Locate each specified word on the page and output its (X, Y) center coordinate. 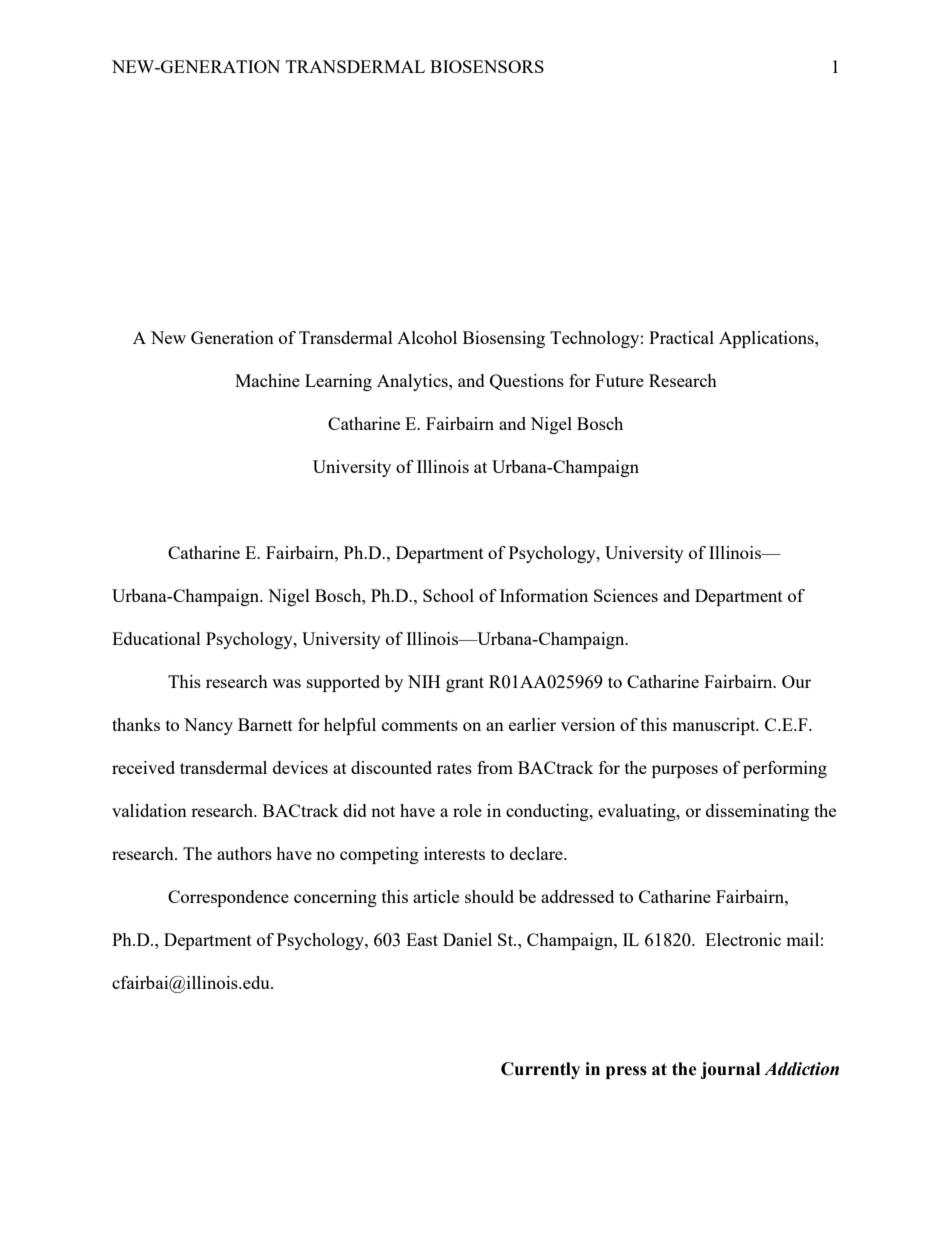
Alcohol (427, 337)
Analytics (413, 382)
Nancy (208, 726)
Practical (681, 337)
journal (730, 1070)
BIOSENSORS (487, 66)
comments (420, 725)
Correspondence (228, 898)
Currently (540, 1070)
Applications (767, 339)
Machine (267, 380)
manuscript (715, 726)
